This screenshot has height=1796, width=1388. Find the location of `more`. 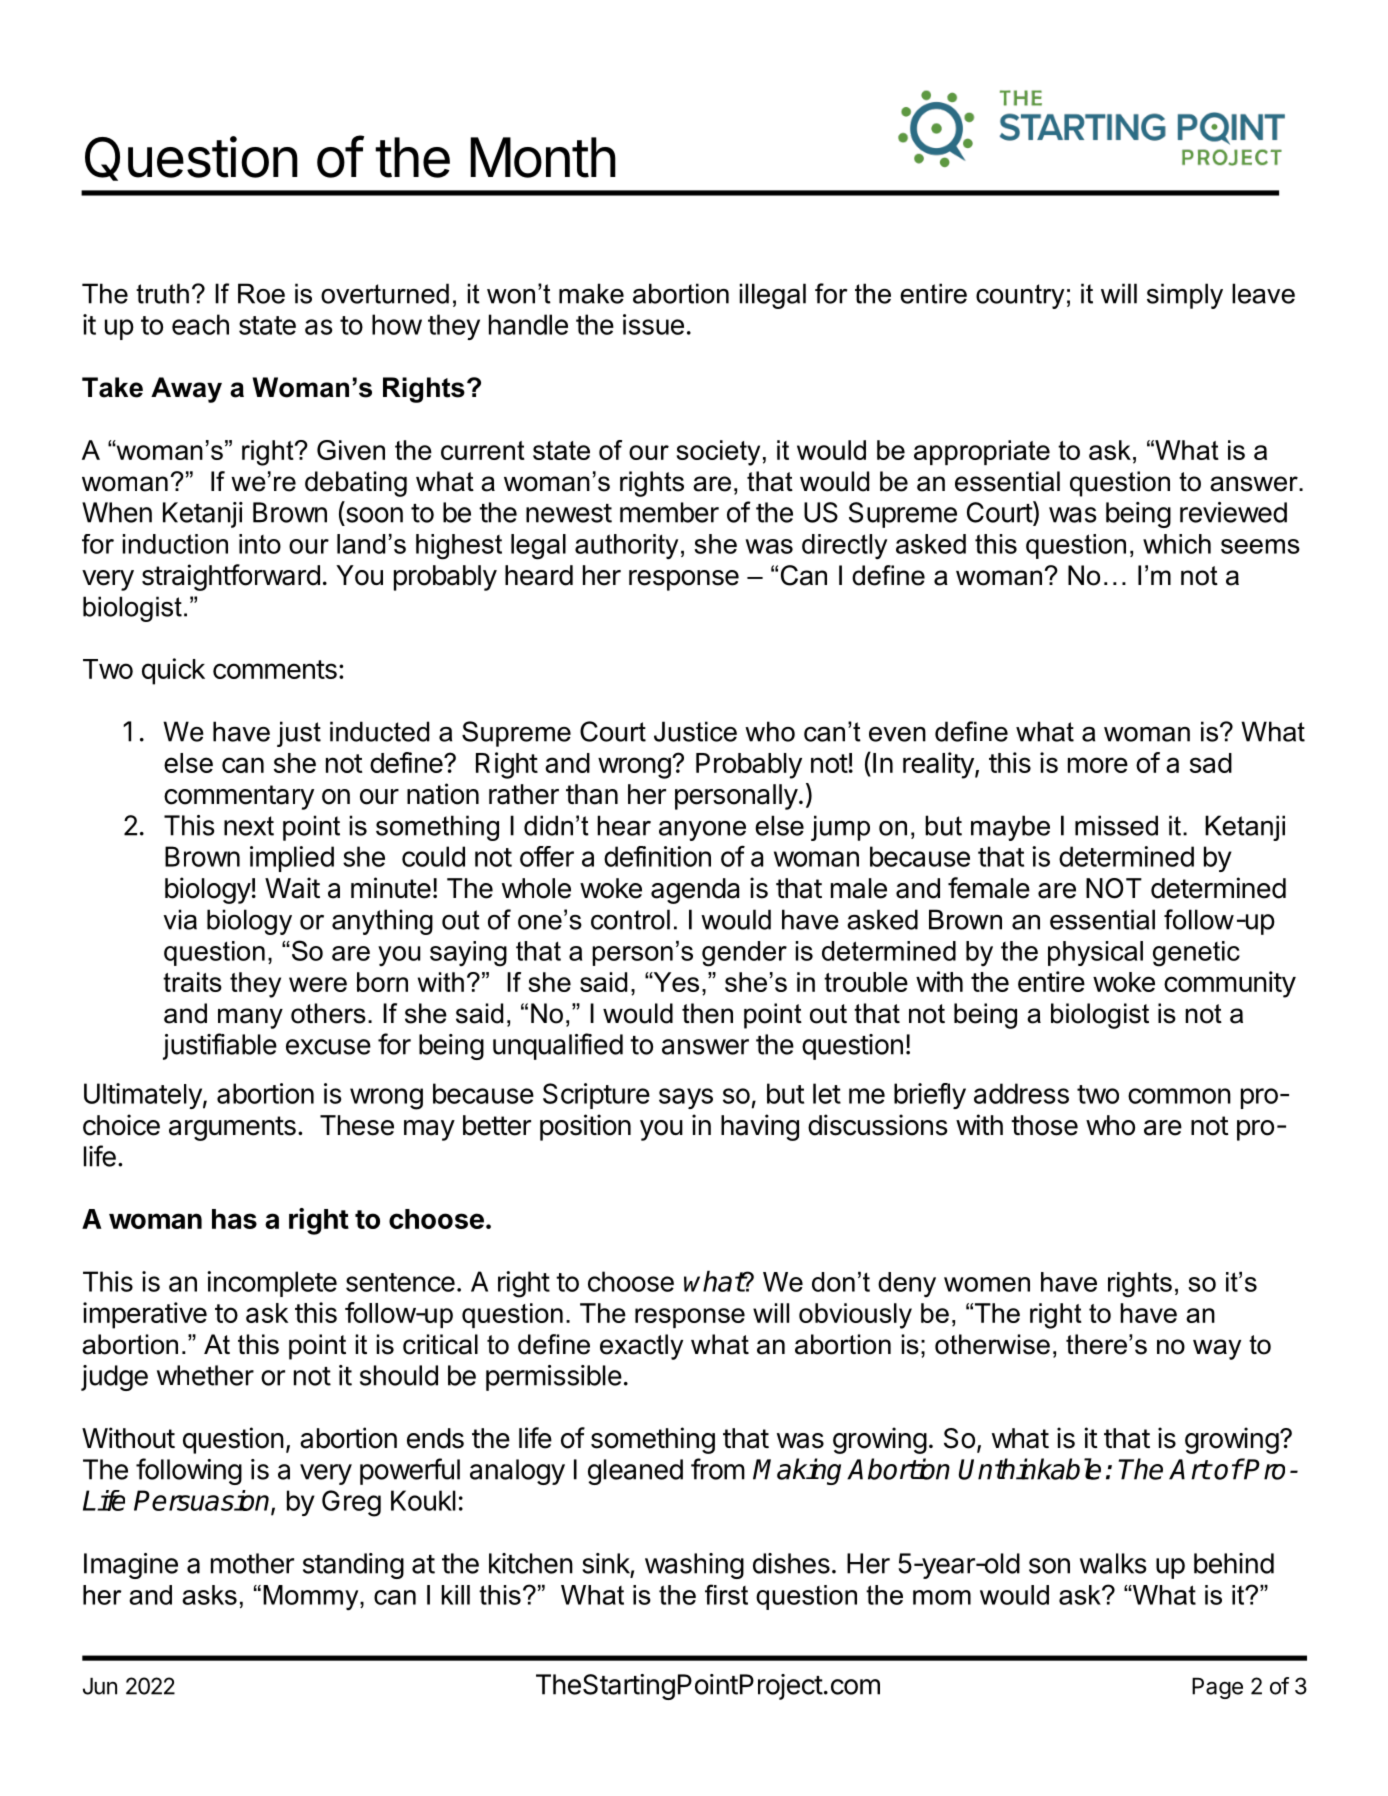

more is located at coordinates (1098, 765).
